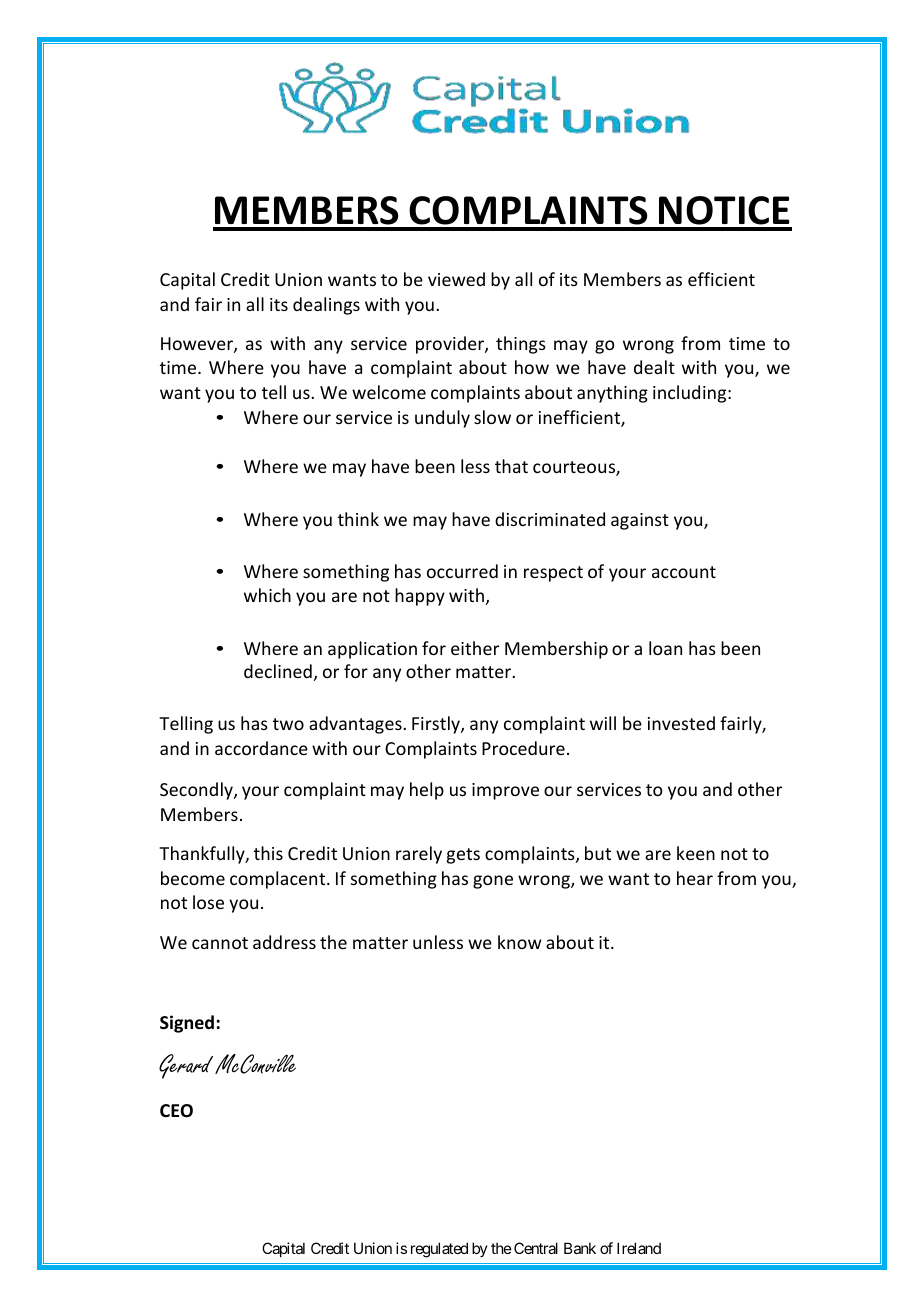 This document has height=1307, width=924. I want to click on dealings, so click(326, 306).
